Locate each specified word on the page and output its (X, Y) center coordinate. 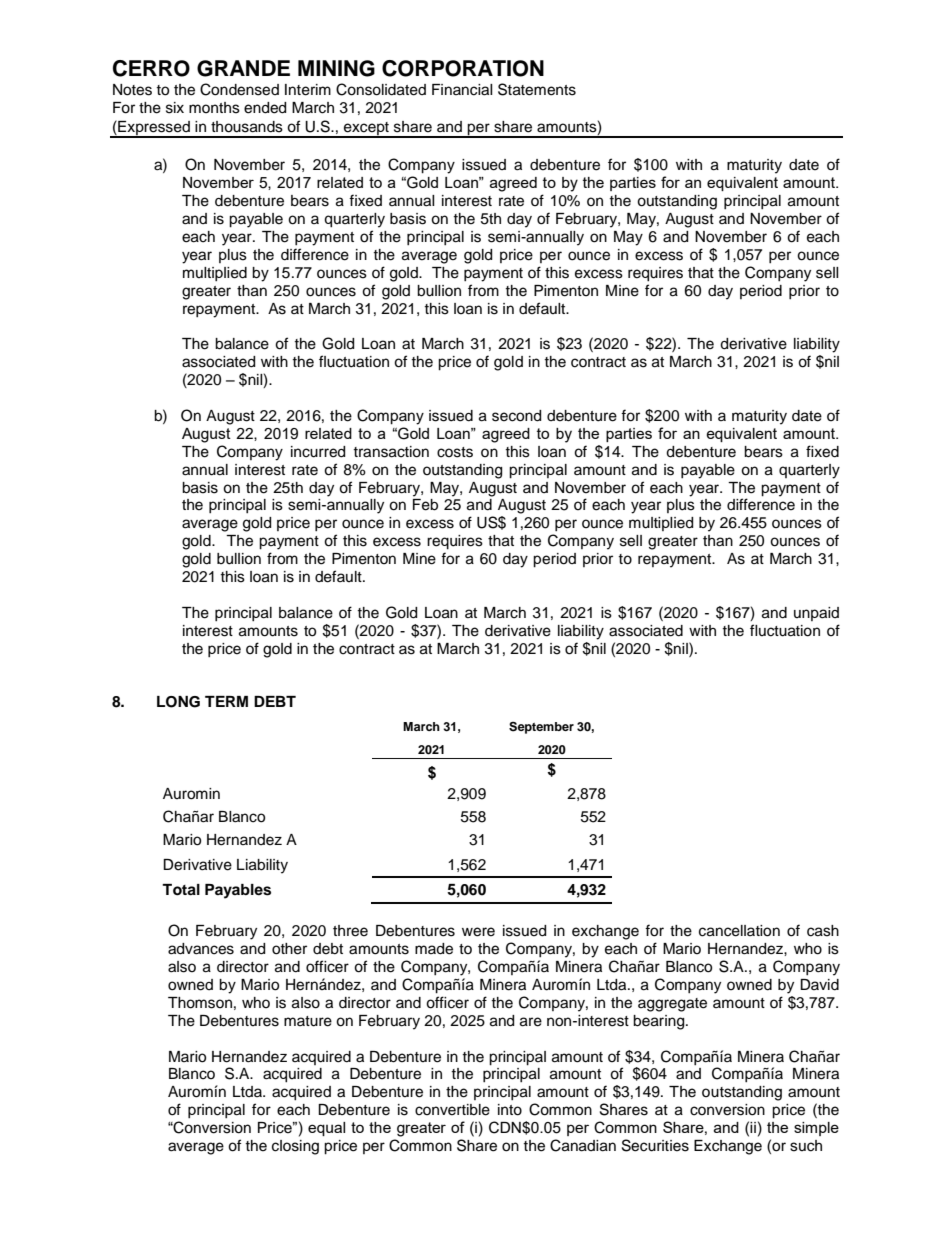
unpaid (816, 614)
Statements (537, 89)
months (214, 108)
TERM (226, 701)
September (541, 728)
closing (295, 1147)
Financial (462, 90)
